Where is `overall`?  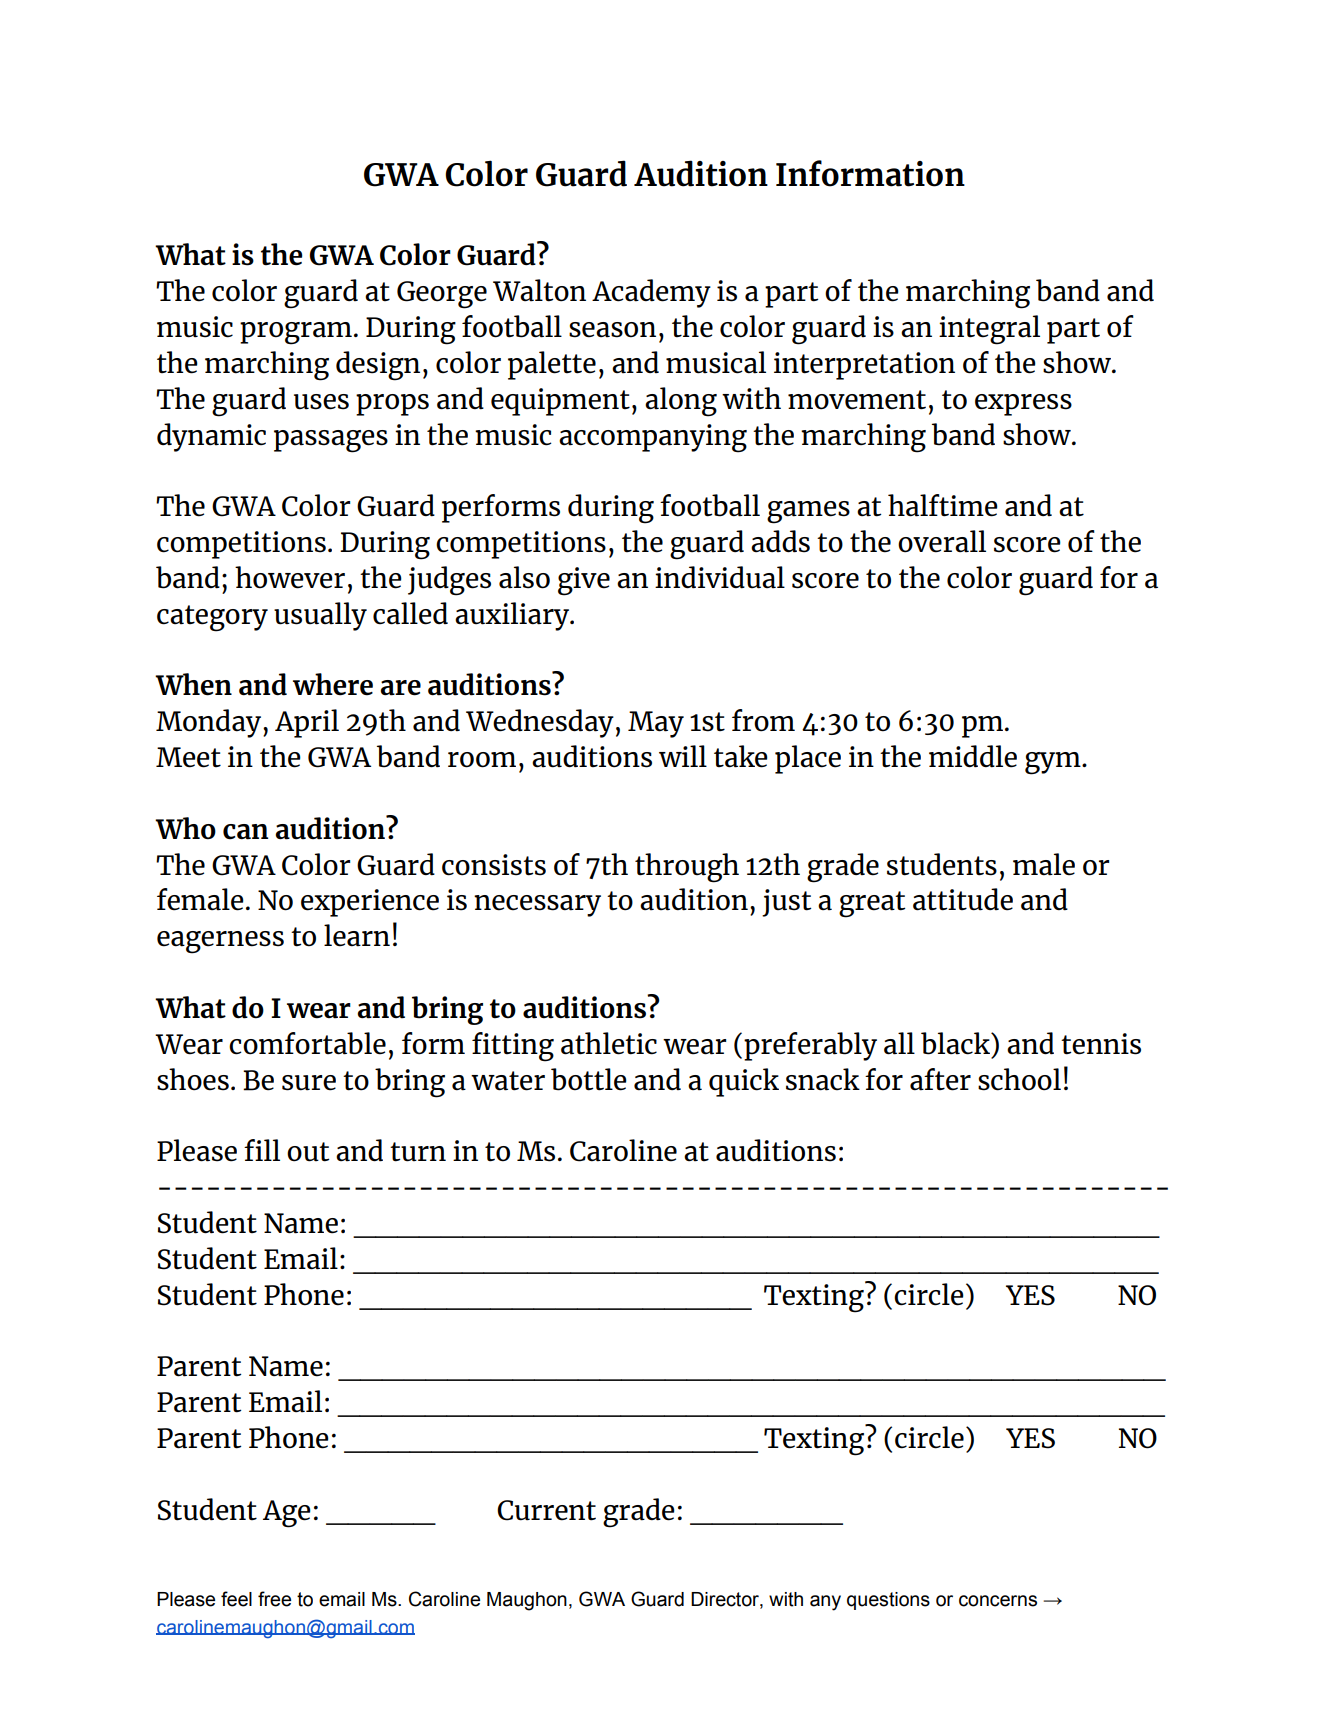 overall is located at coordinates (942, 541).
